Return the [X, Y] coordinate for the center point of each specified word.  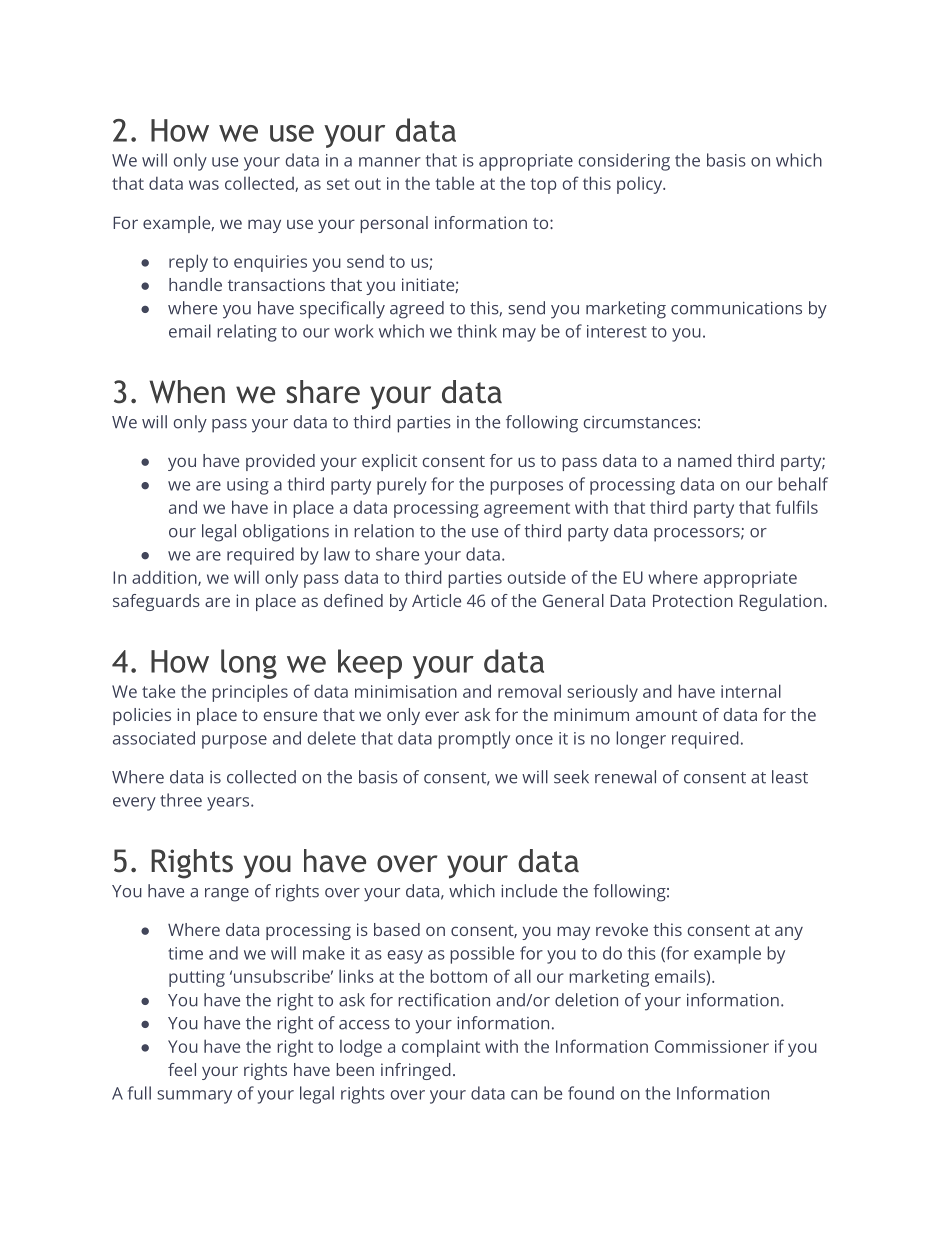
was [204, 185]
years [229, 804]
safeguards [156, 602]
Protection [693, 600]
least [790, 777]
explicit [389, 462]
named [705, 460]
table [454, 183]
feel [182, 1069]
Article [436, 600]
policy [641, 185]
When [187, 392]
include [529, 891]
